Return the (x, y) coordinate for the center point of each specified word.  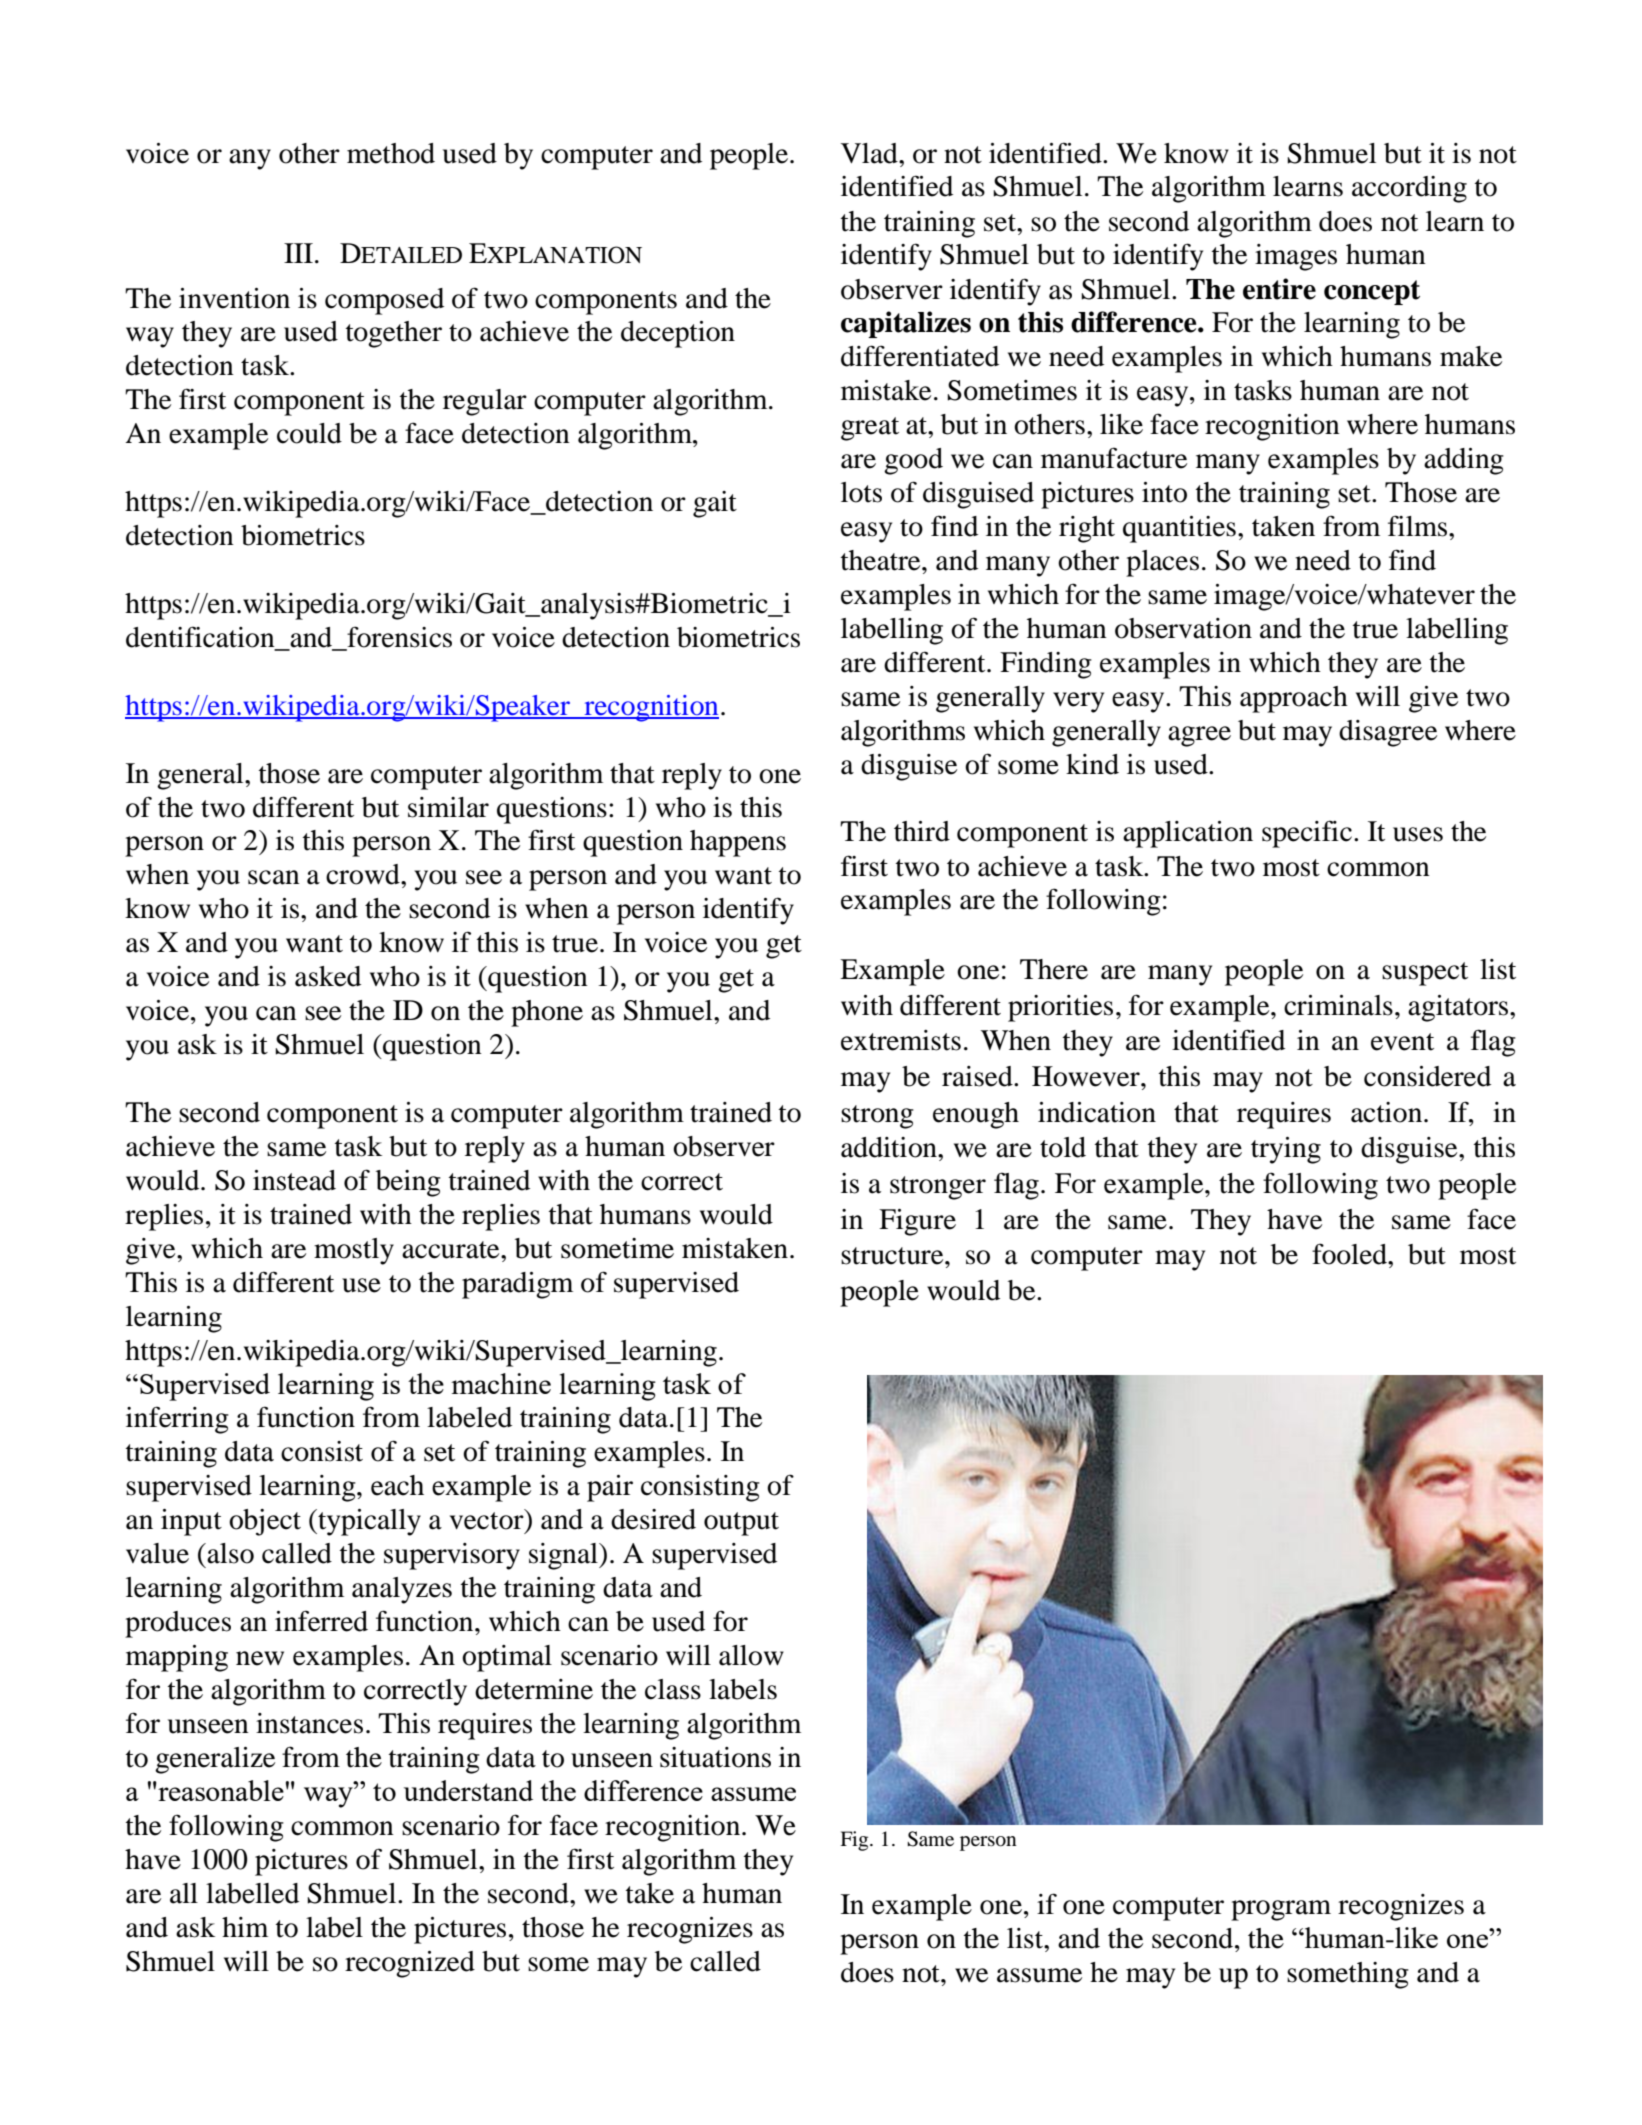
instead (294, 1180)
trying (1286, 1150)
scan (274, 877)
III (298, 253)
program (1281, 1910)
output (741, 1524)
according (1409, 189)
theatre (882, 560)
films (1417, 526)
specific (1307, 834)
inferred (321, 1621)
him (245, 1927)
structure (893, 1256)
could (309, 433)
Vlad (870, 153)
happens (738, 843)
